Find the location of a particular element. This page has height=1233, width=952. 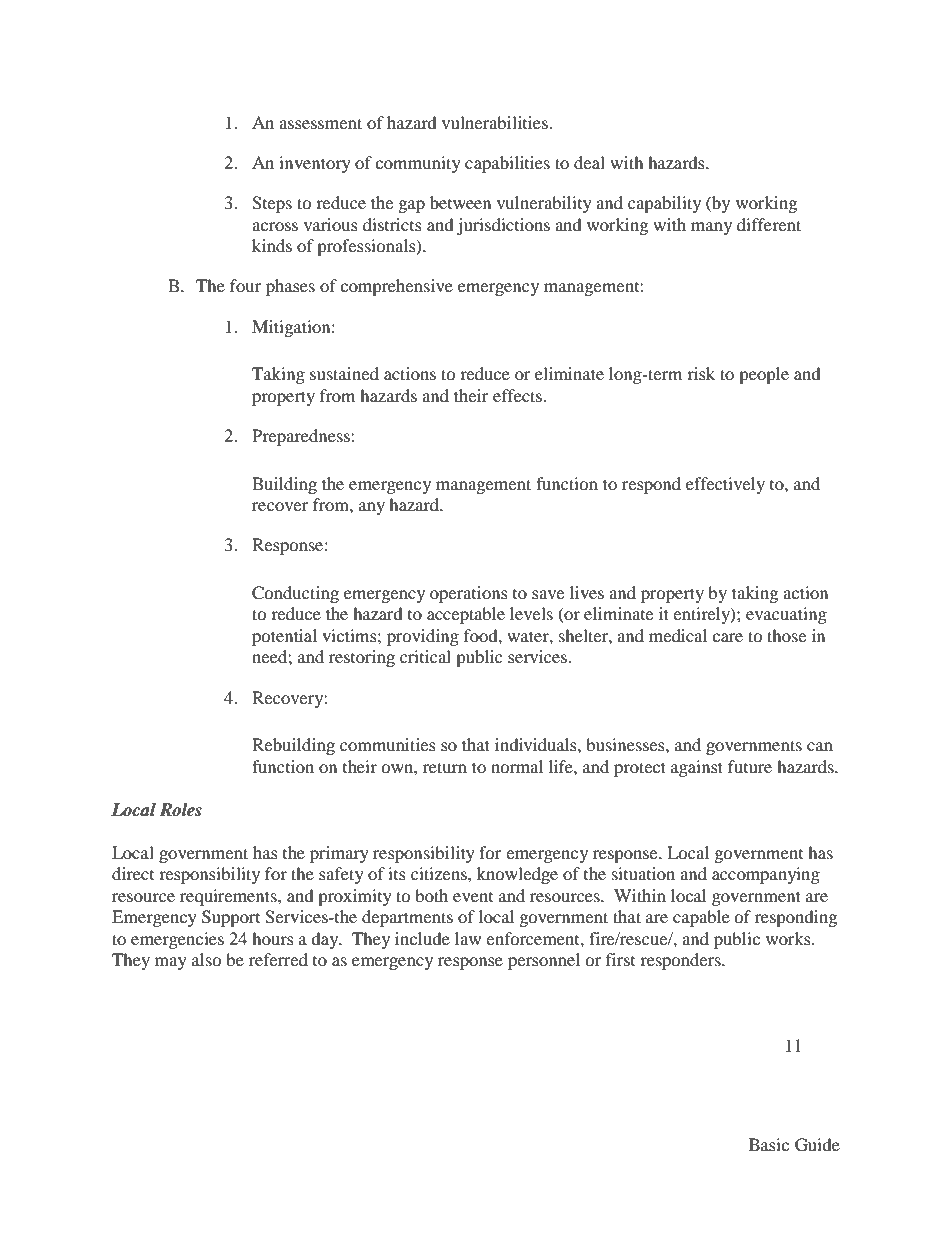

Steps is located at coordinates (272, 204).
